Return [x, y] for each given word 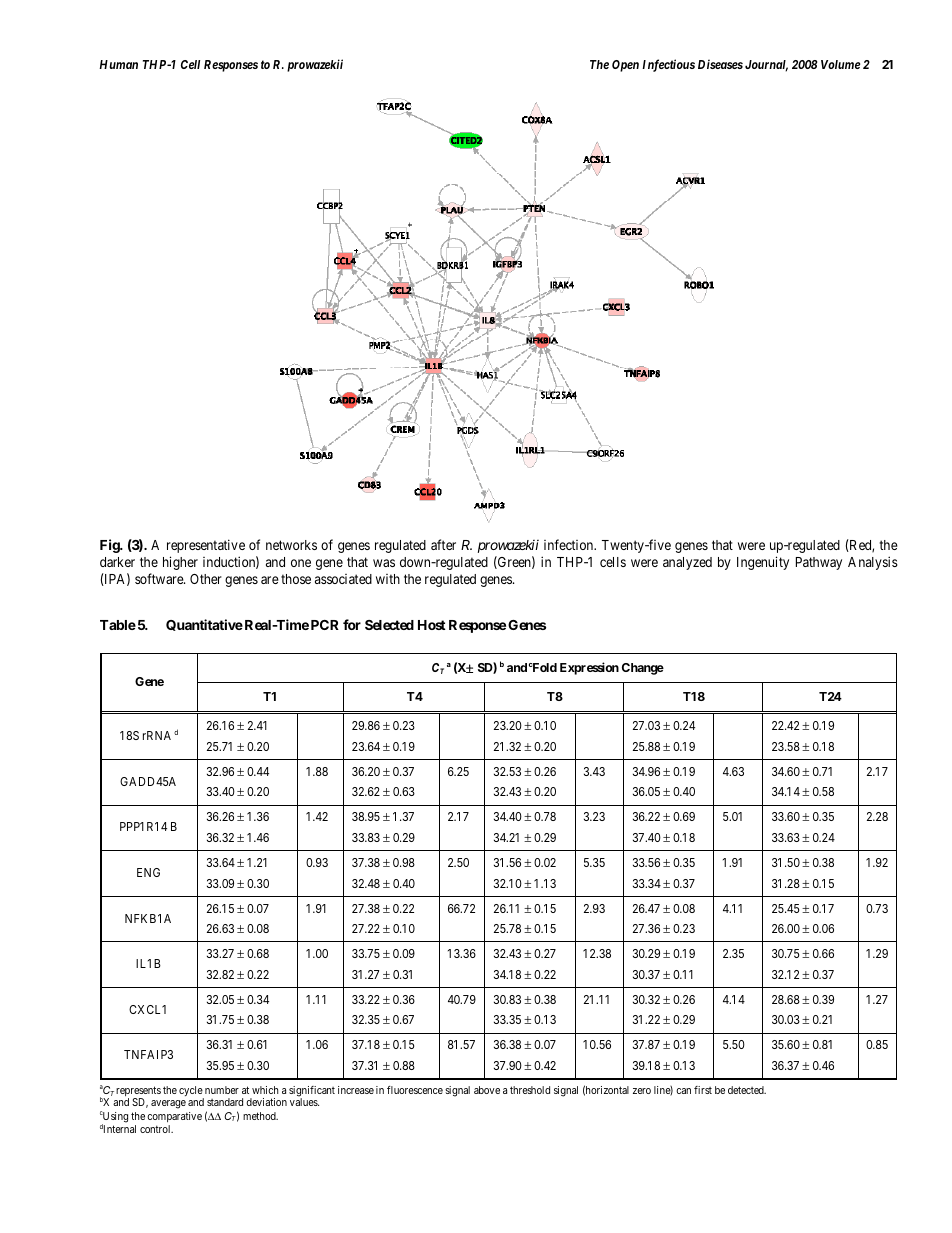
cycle [191, 1092]
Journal [766, 66]
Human [118, 64]
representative [206, 546]
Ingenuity [763, 563]
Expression [589, 668]
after [443, 544]
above [487, 1090]
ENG [148, 872]
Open [625, 66]
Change [643, 669]
